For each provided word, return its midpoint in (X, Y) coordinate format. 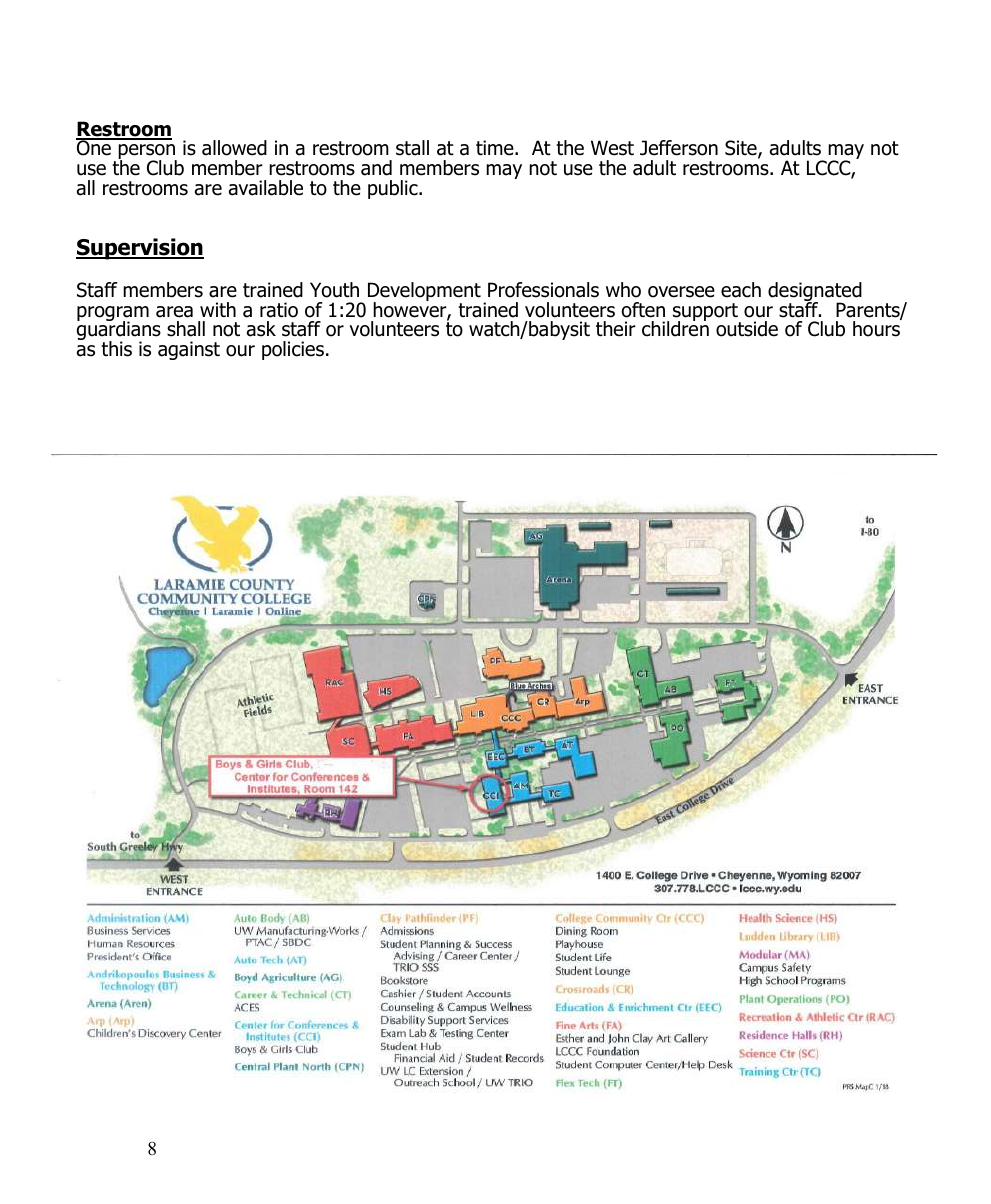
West (612, 148)
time (496, 148)
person (147, 153)
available (266, 188)
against (189, 350)
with (218, 309)
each (741, 290)
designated (815, 293)
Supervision (140, 249)
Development (424, 293)
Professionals (543, 290)
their (616, 329)
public (394, 189)
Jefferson (679, 148)
